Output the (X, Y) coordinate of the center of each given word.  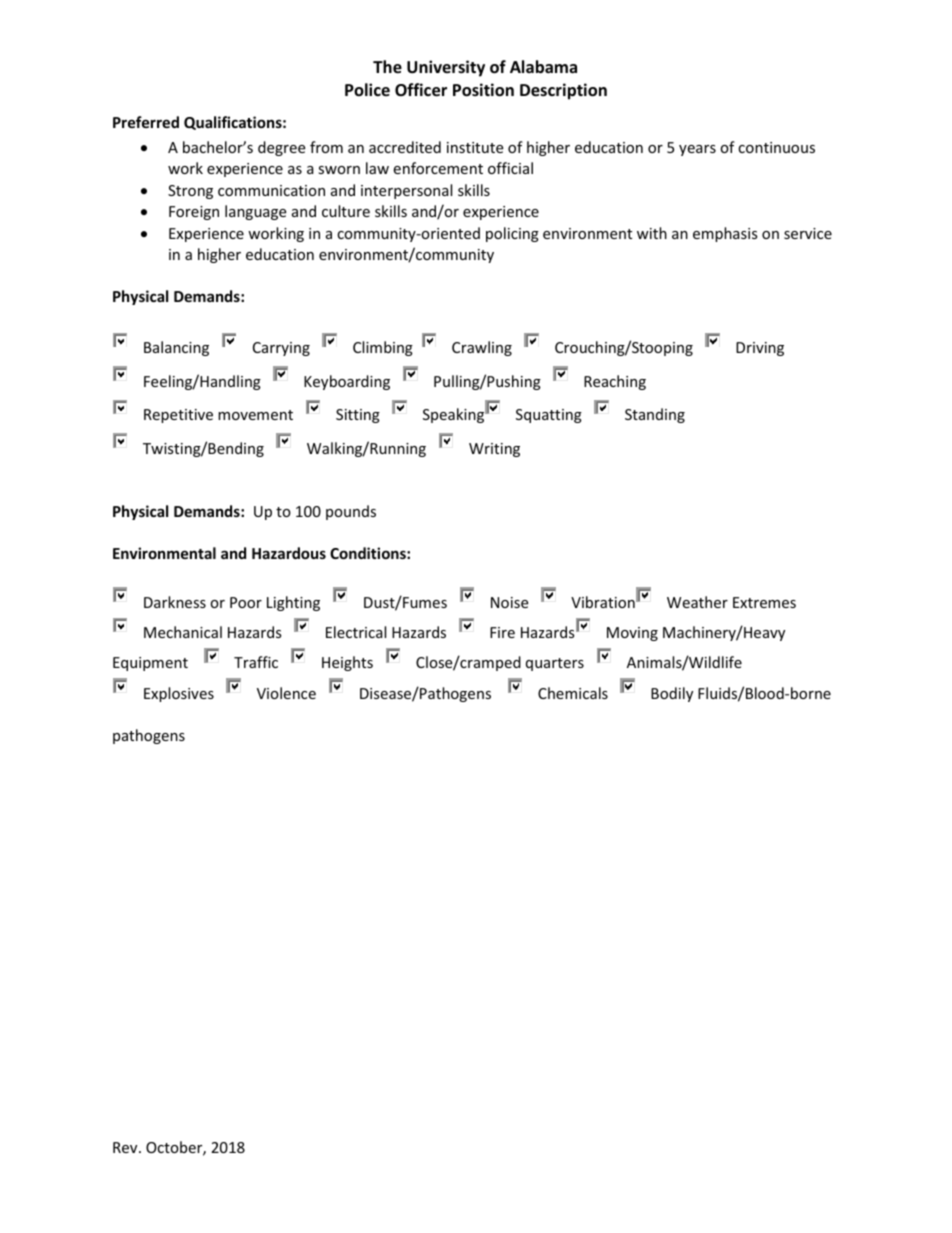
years (697, 150)
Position (483, 90)
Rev (126, 1147)
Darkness (175, 602)
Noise (509, 602)
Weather (697, 602)
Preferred (146, 122)
